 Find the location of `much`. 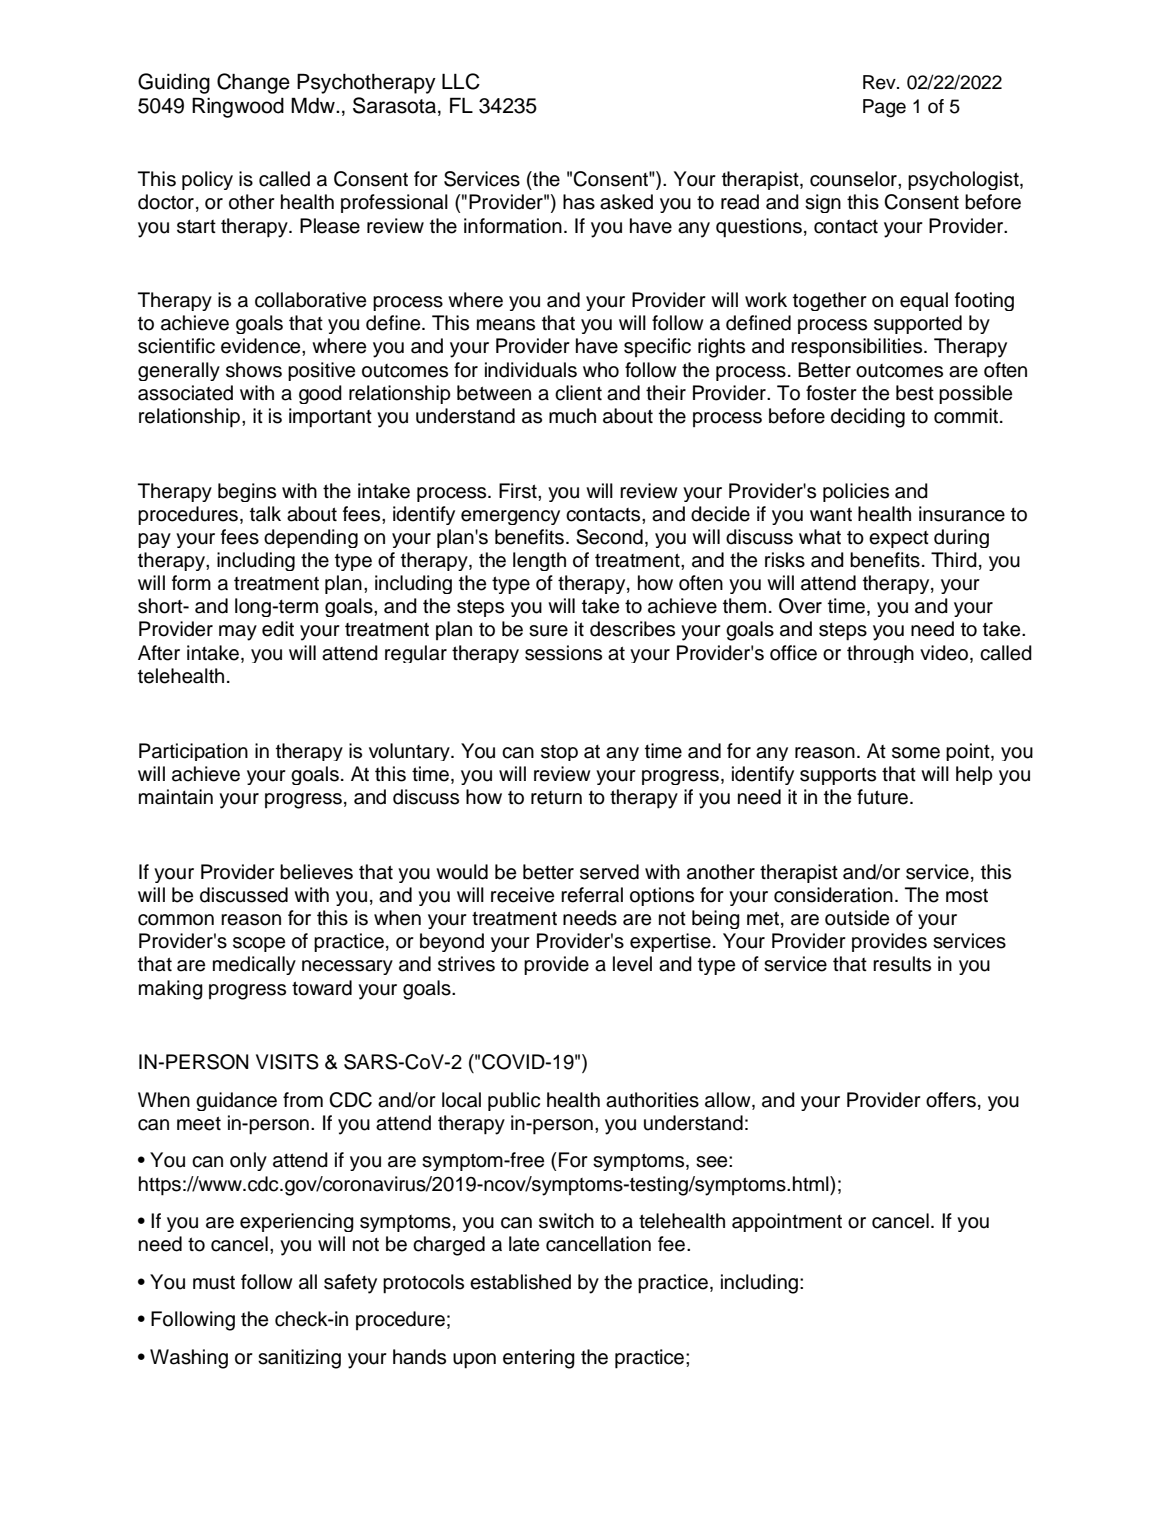

much is located at coordinates (572, 416).
